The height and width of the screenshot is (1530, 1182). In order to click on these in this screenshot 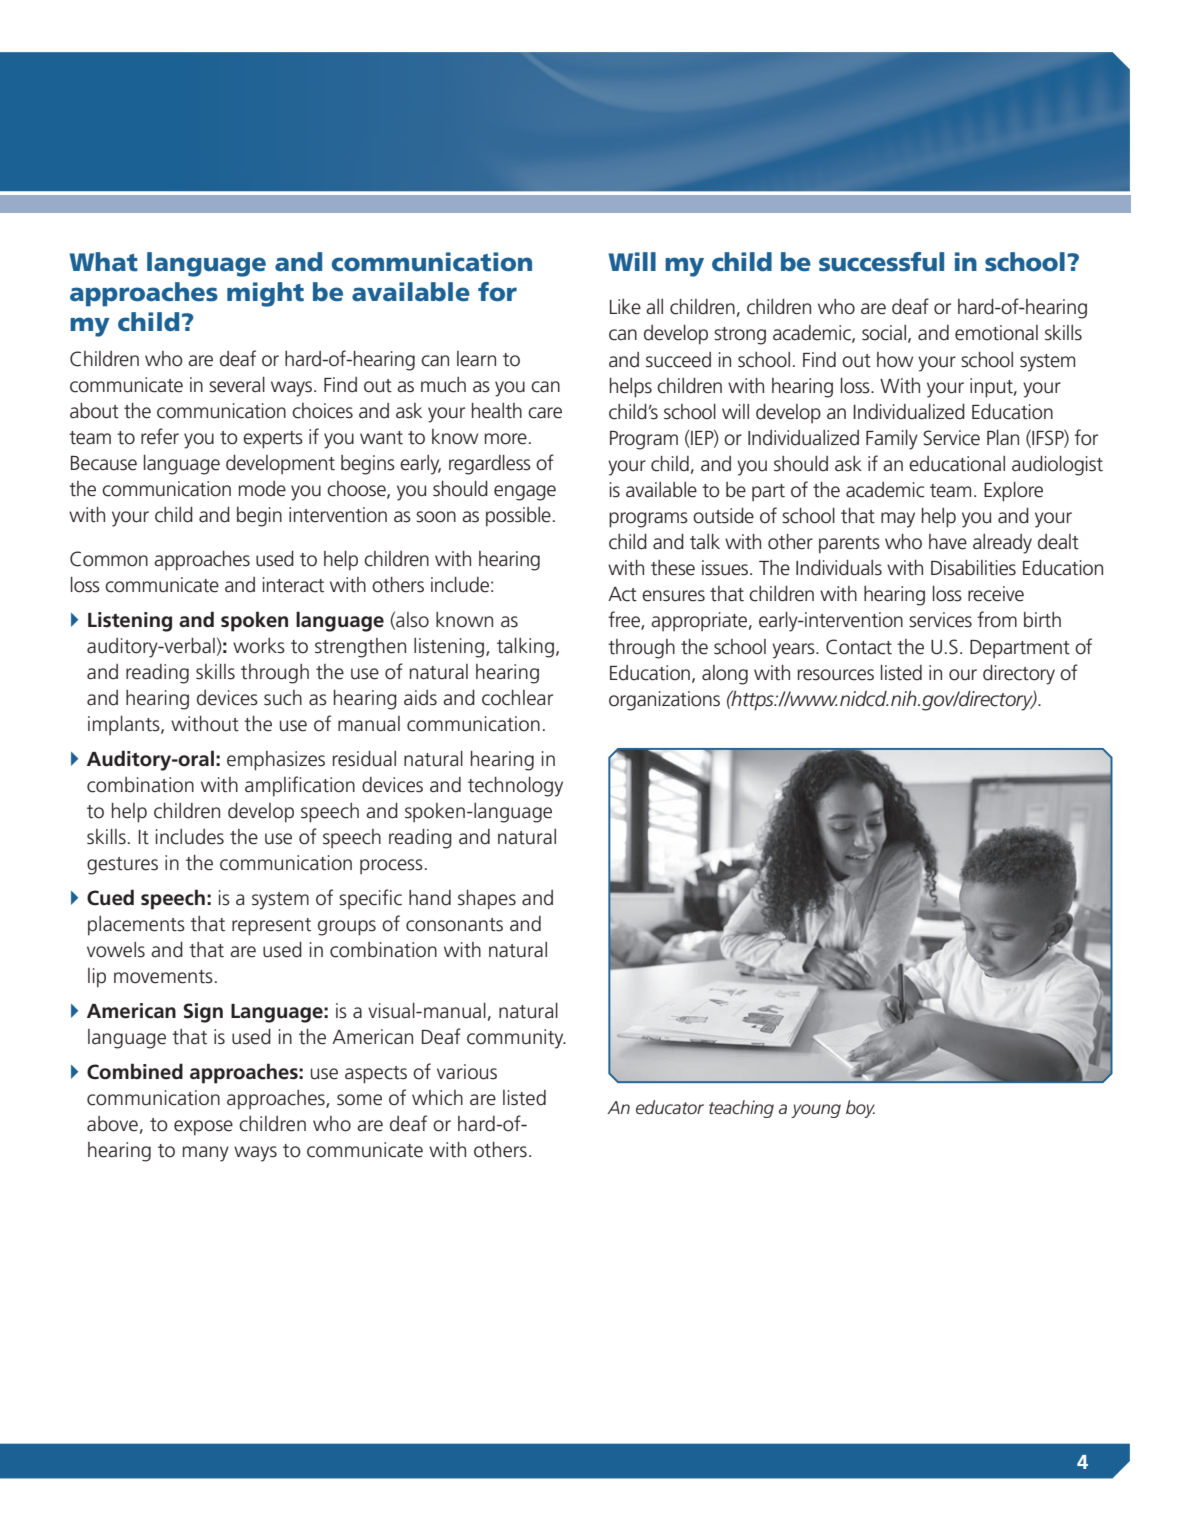, I will do `click(673, 568)`.
